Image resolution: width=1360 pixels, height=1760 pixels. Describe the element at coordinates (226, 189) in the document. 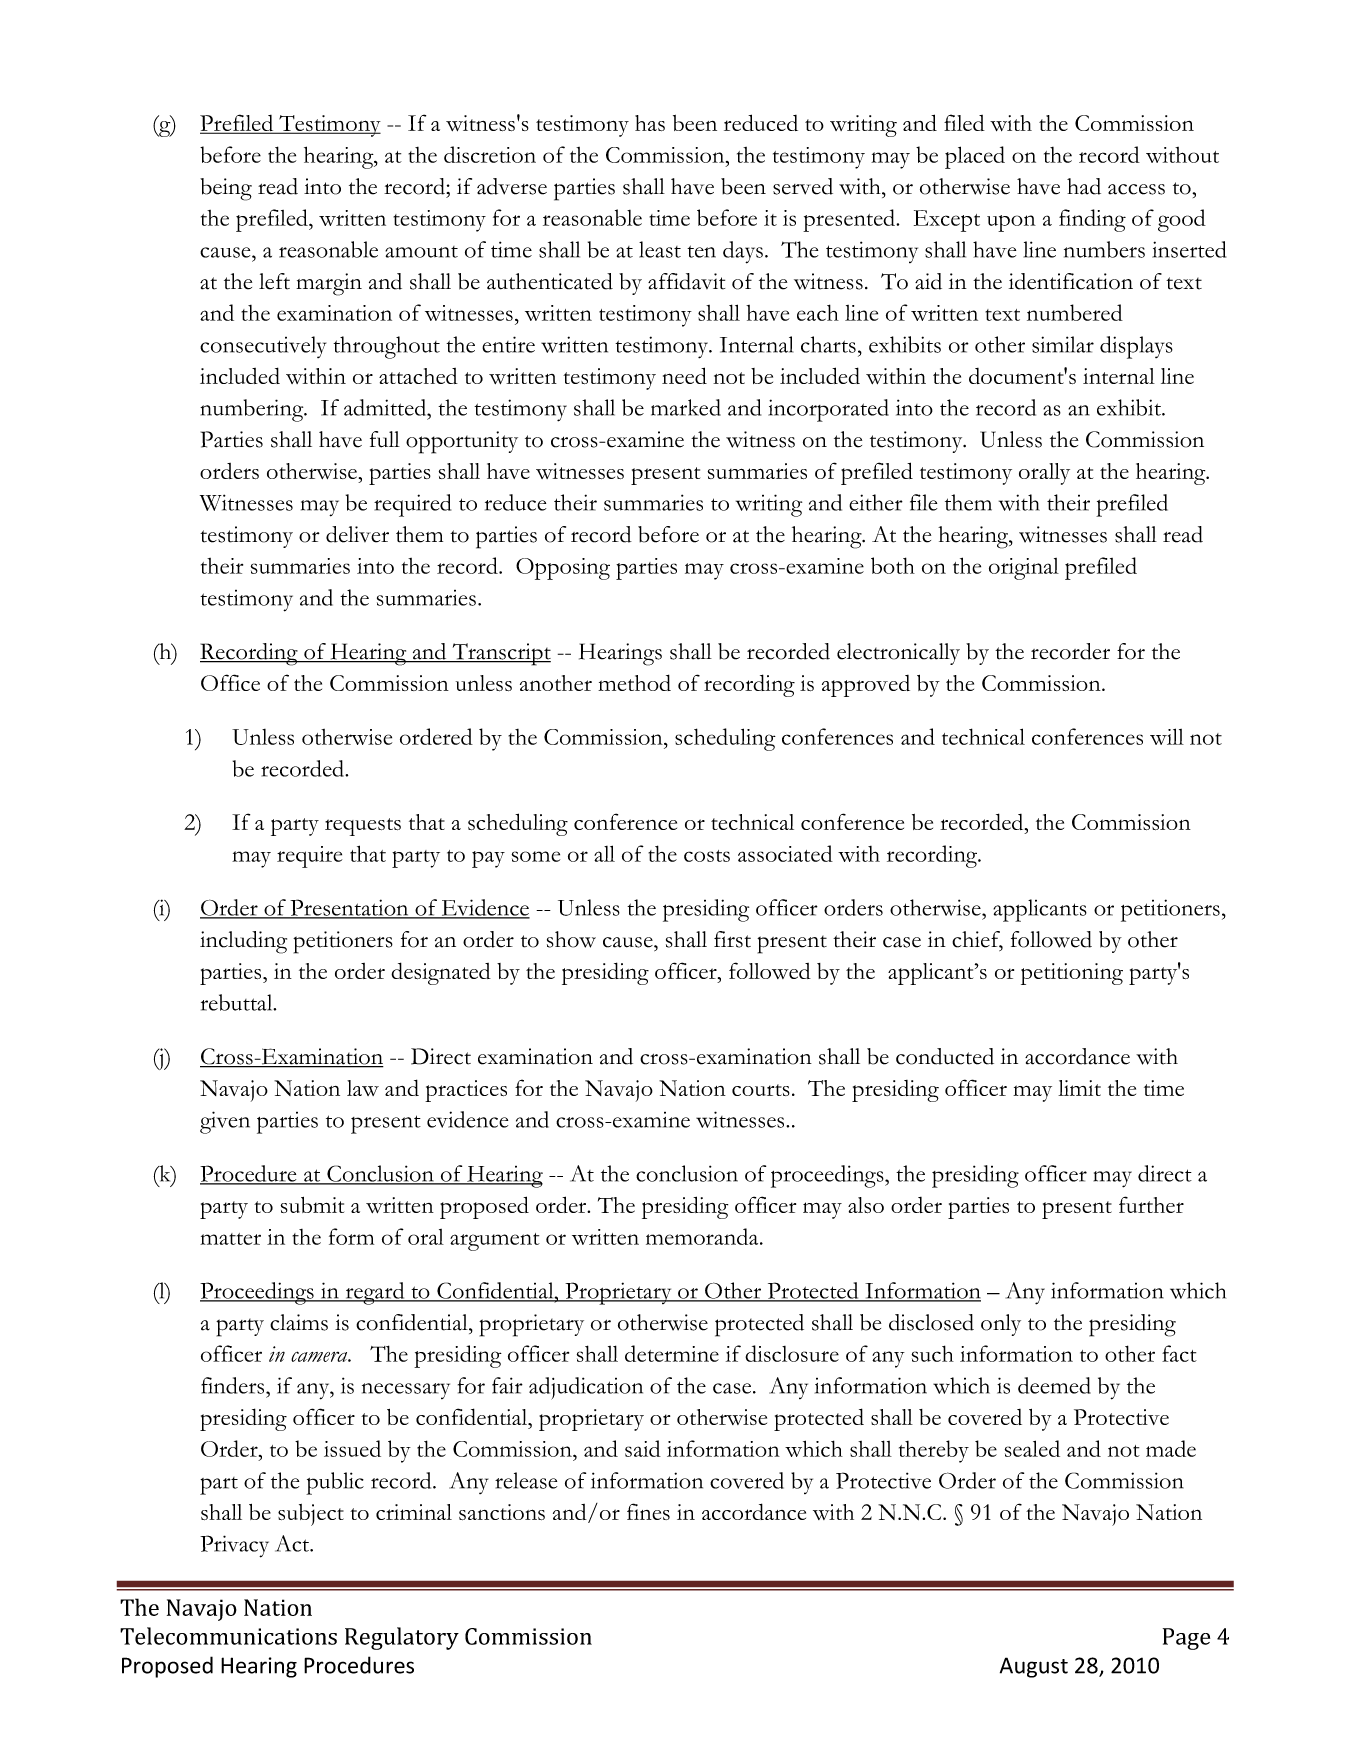

I see `being` at that location.
